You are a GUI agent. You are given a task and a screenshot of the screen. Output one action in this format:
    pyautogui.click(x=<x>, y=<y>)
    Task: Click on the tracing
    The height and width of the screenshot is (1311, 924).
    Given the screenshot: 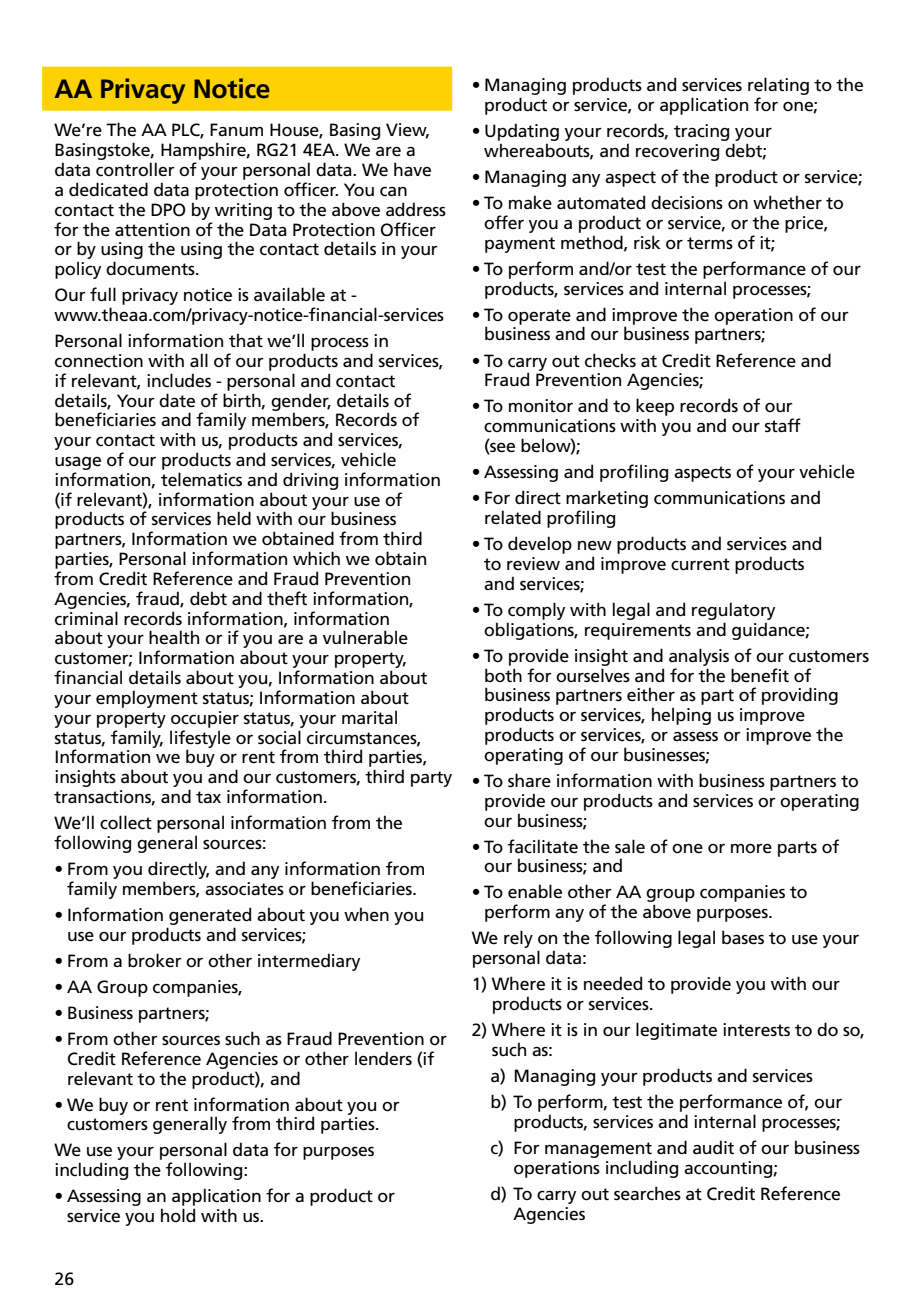 What is the action you would take?
    pyautogui.click(x=701, y=132)
